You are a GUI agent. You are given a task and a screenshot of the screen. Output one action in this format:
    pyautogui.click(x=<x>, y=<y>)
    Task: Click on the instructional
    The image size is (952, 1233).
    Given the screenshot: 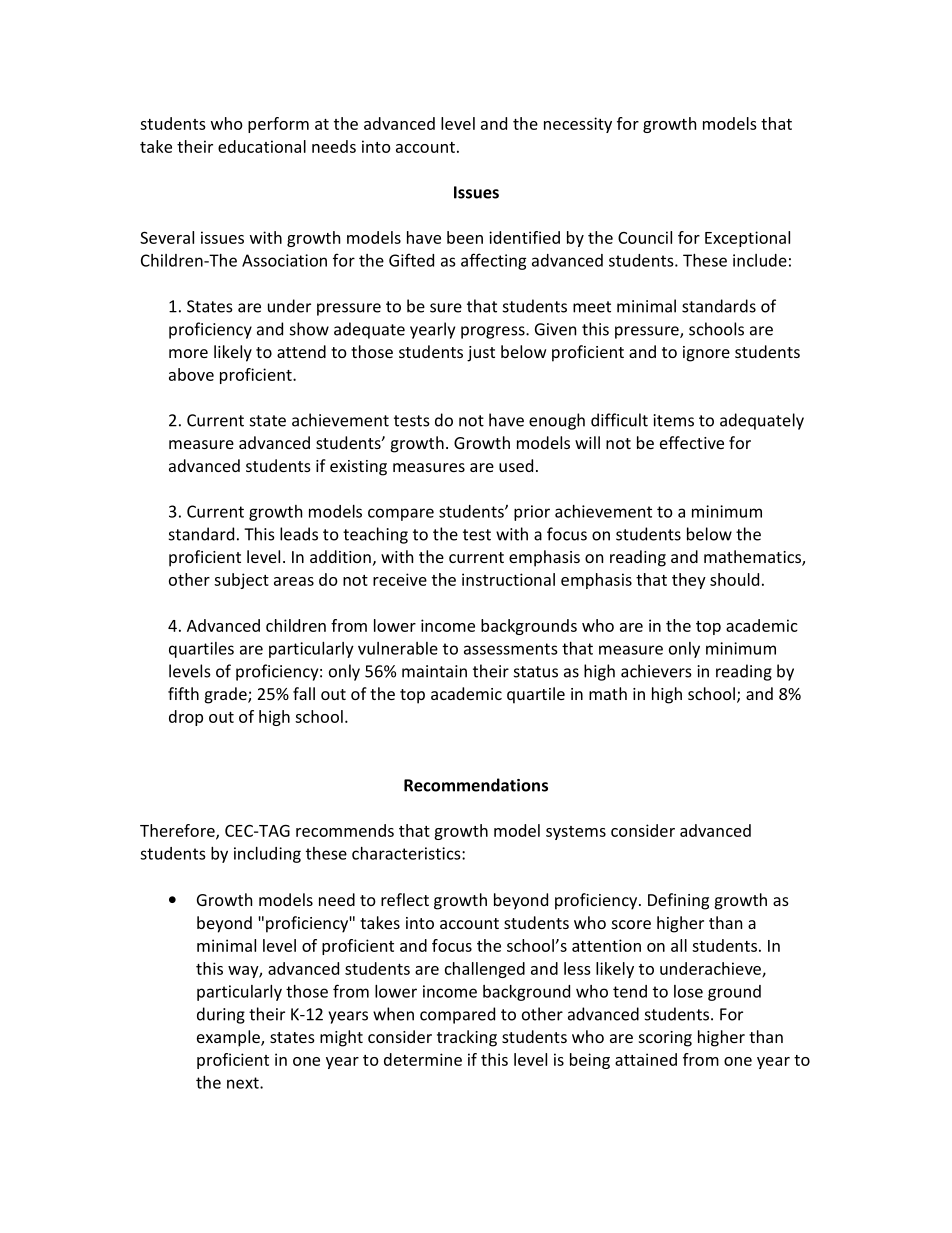 What is the action you would take?
    pyautogui.click(x=508, y=579)
